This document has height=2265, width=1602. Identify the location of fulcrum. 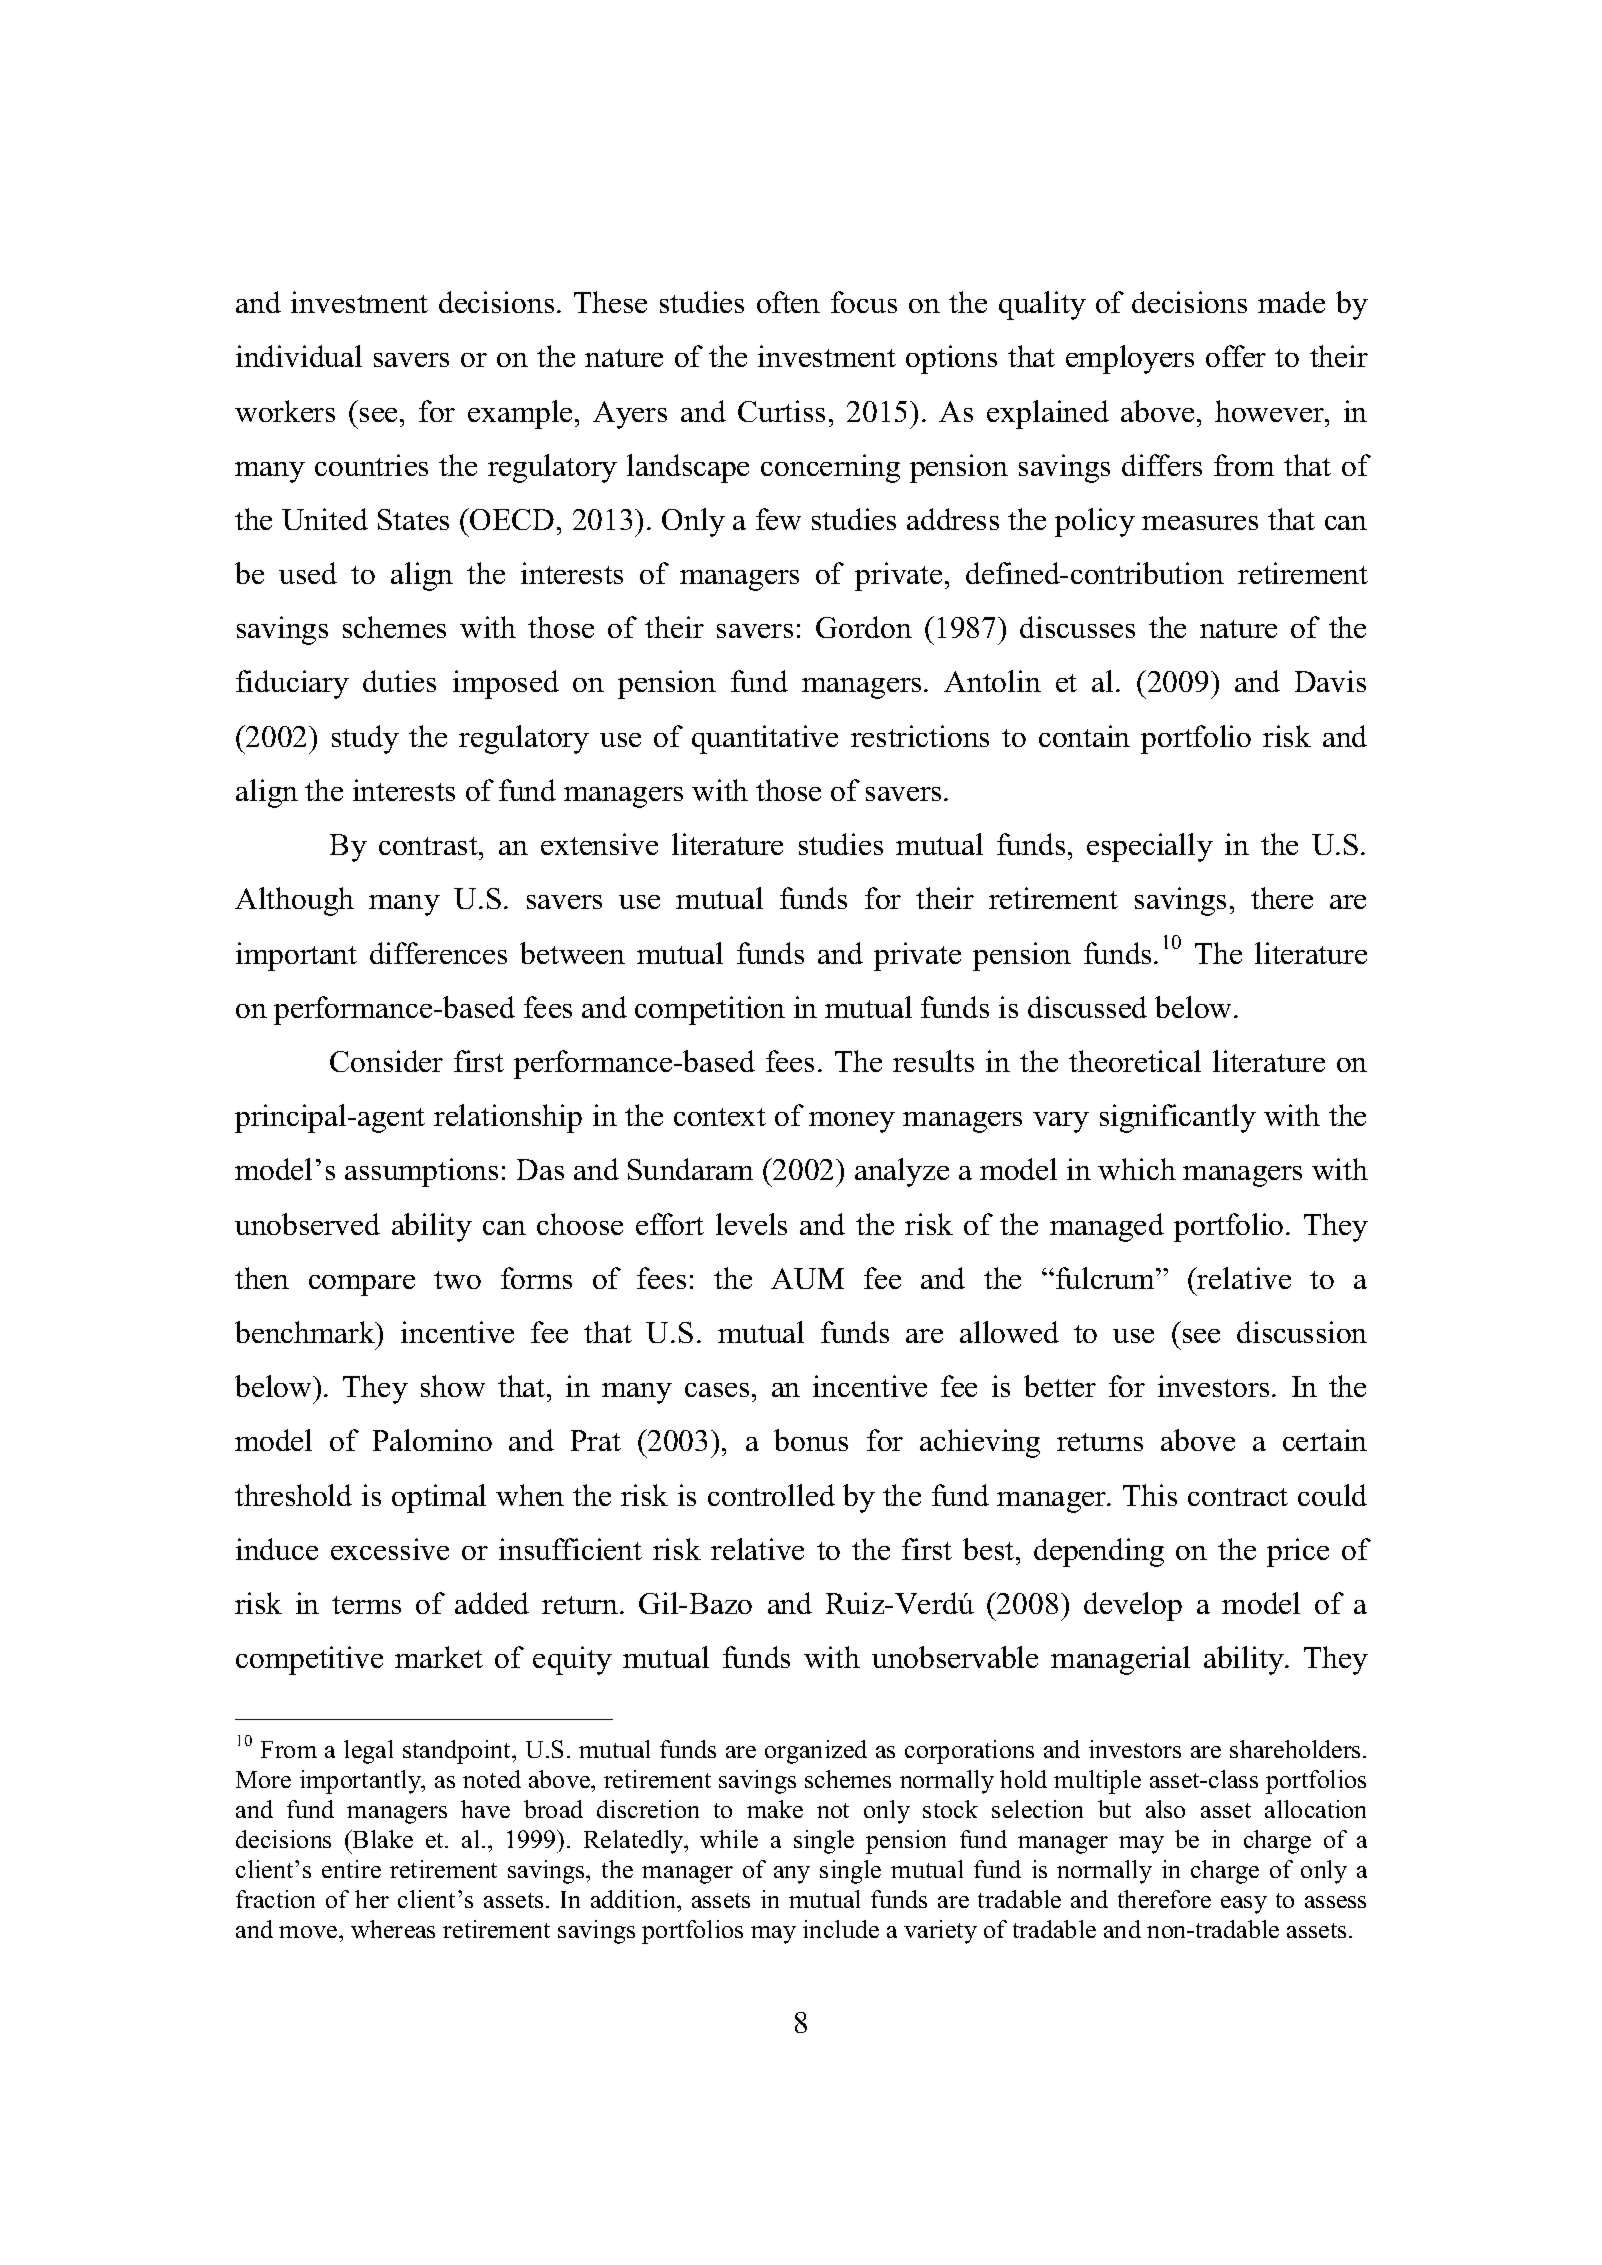
(1106, 1278).
